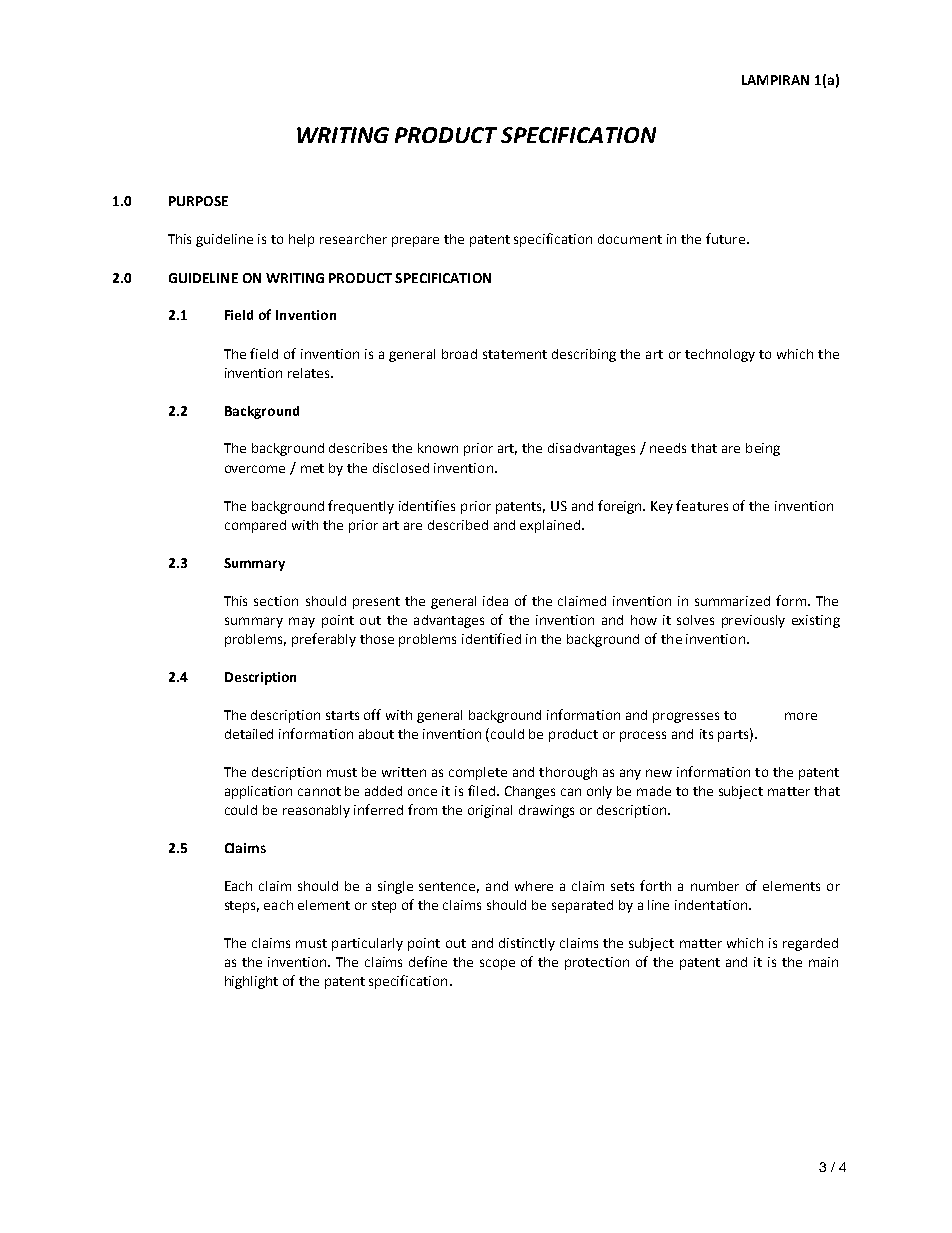 The width and height of the image is (952, 1233). I want to click on scope, so click(497, 964).
